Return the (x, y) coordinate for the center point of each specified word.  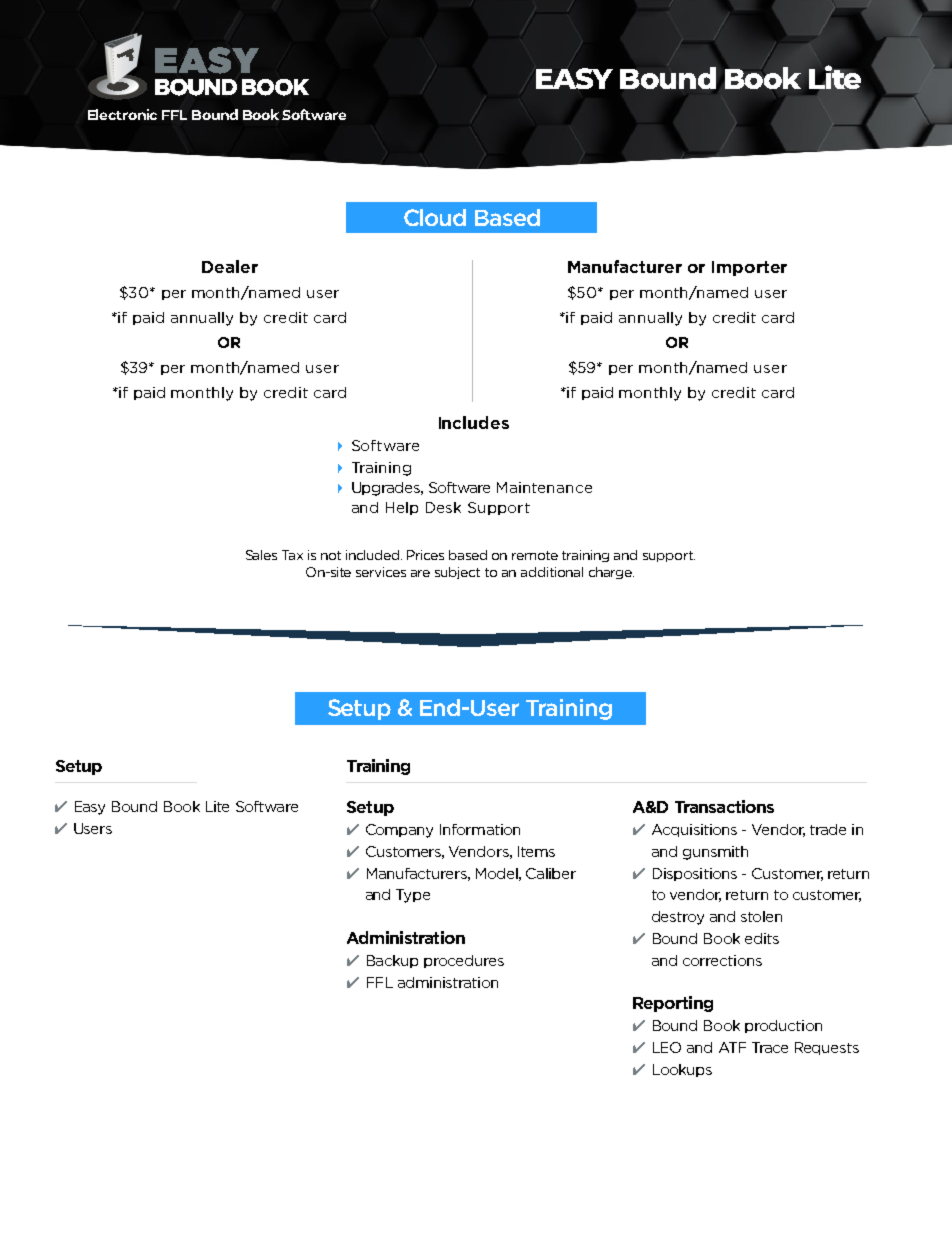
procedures (464, 961)
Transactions (724, 806)
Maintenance (544, 487)
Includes (474, 422)
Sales (261, 555)
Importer (749, 268)
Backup (392, 961)
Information (480, 829)
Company (399, 831)
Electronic (122, 114)
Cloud (435, 217)
